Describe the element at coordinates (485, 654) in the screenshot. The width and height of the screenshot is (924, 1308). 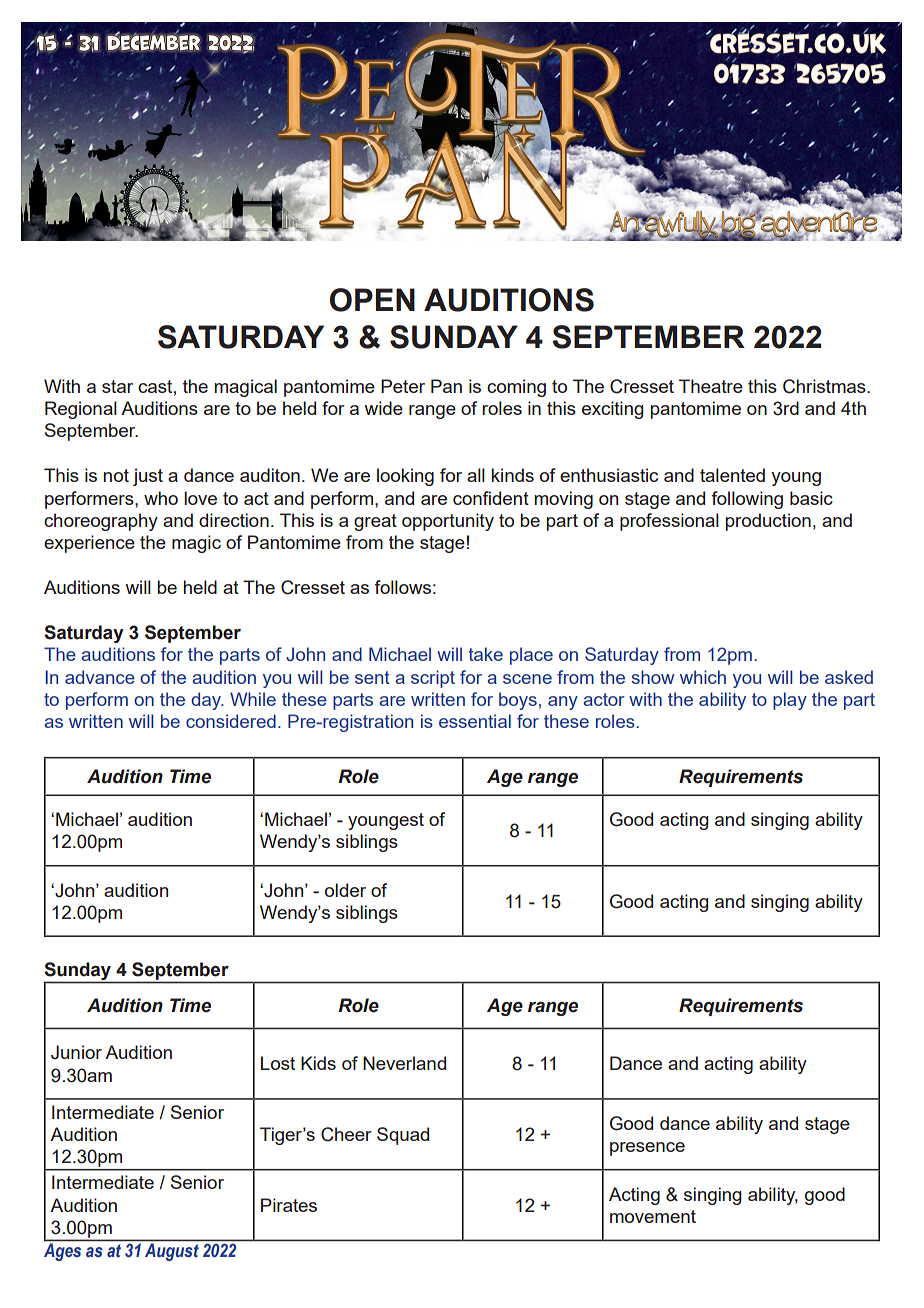
I see `take` at that location.
